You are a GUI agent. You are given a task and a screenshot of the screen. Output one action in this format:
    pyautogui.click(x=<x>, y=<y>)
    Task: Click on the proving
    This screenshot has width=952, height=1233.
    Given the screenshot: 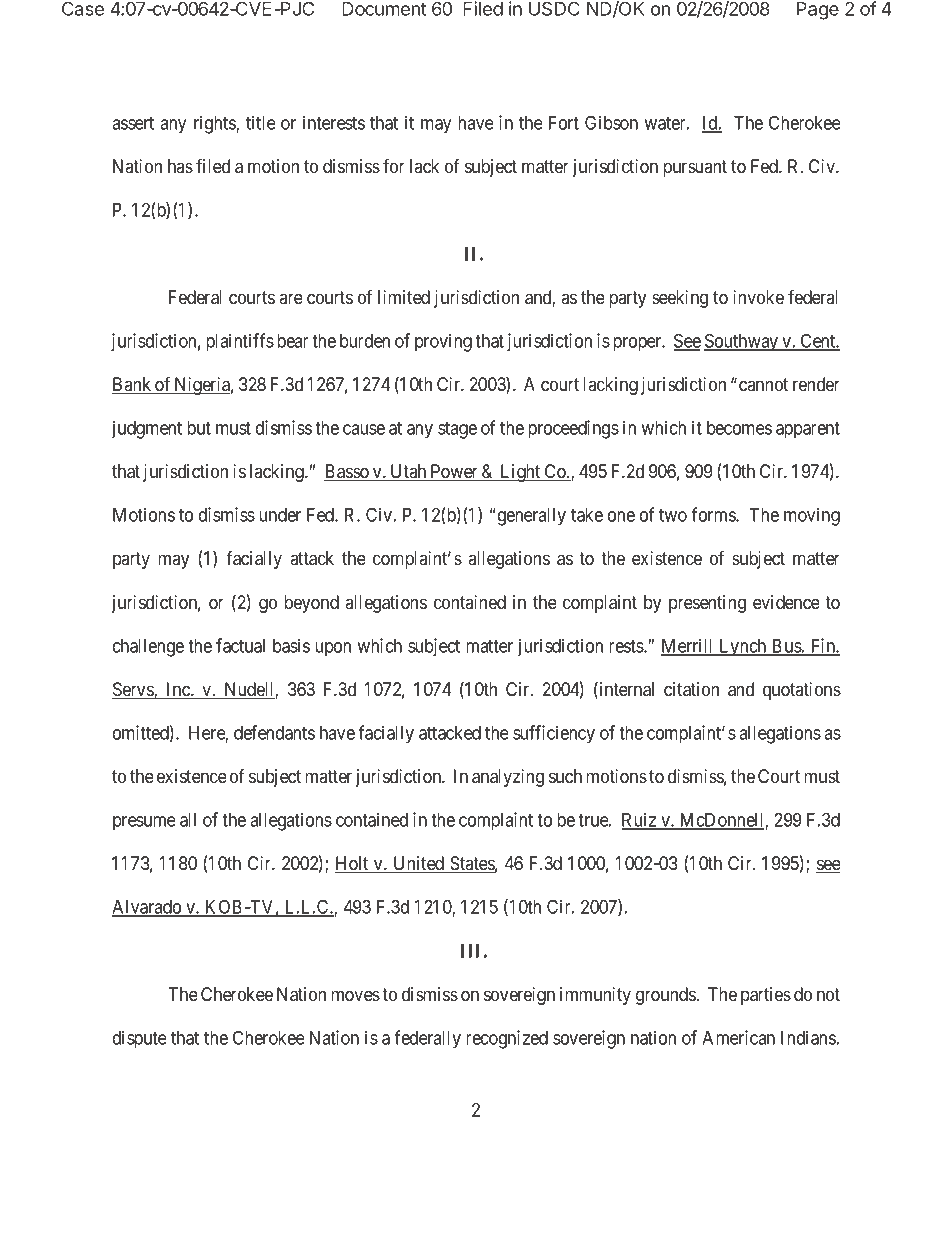 What is the action you would take?
    pyautogui.click(x=443, y=342)
